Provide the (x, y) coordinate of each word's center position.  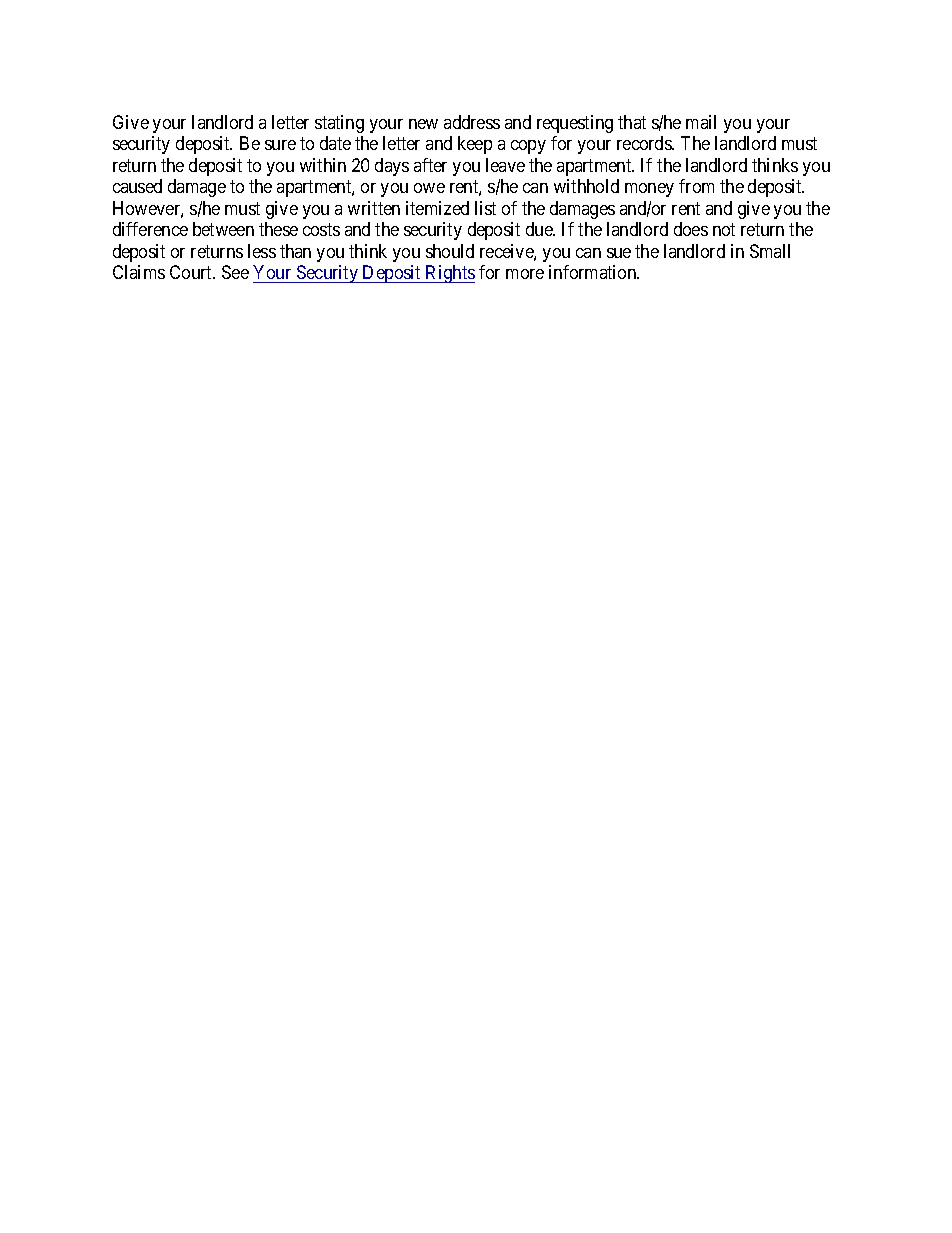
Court (192, 272)
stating (339, 124)
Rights (449, 274)
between (223, 229)
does (691, 229)
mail (701, 122)
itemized (437, 208)
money (649, 190)
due (540, 229)
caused (137, 186)
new (423, 124)
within (323, 165)
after (430, 165)
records (645, 143)
